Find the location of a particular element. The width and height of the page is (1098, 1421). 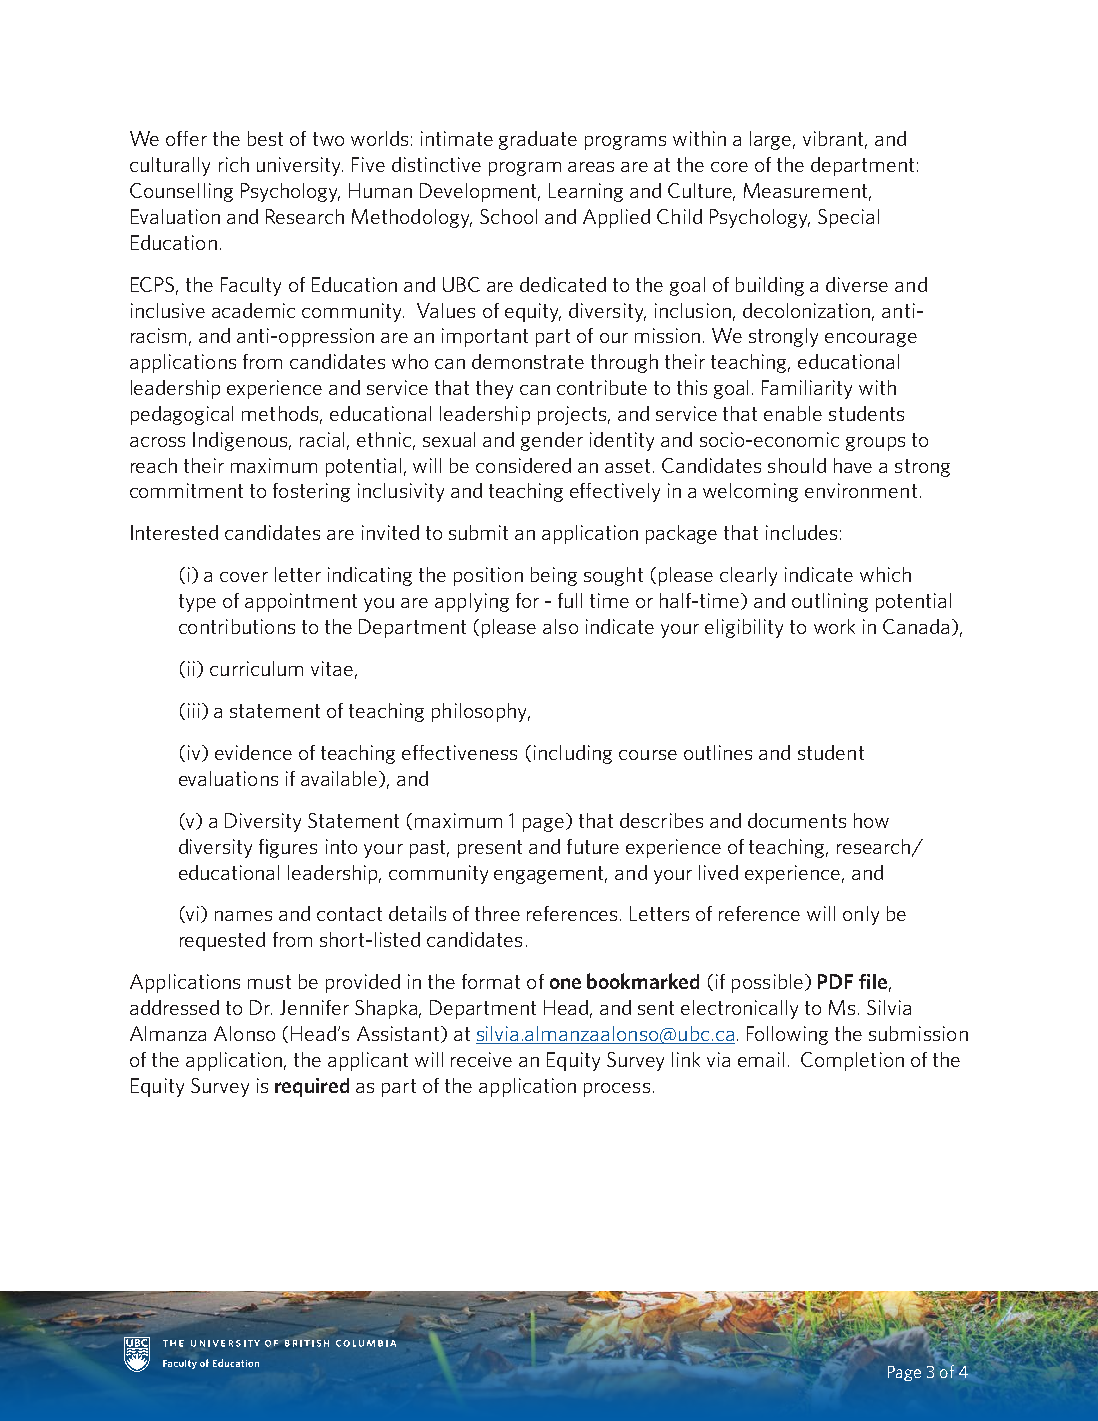

Indigenous is located at coordinates (242, 441).
